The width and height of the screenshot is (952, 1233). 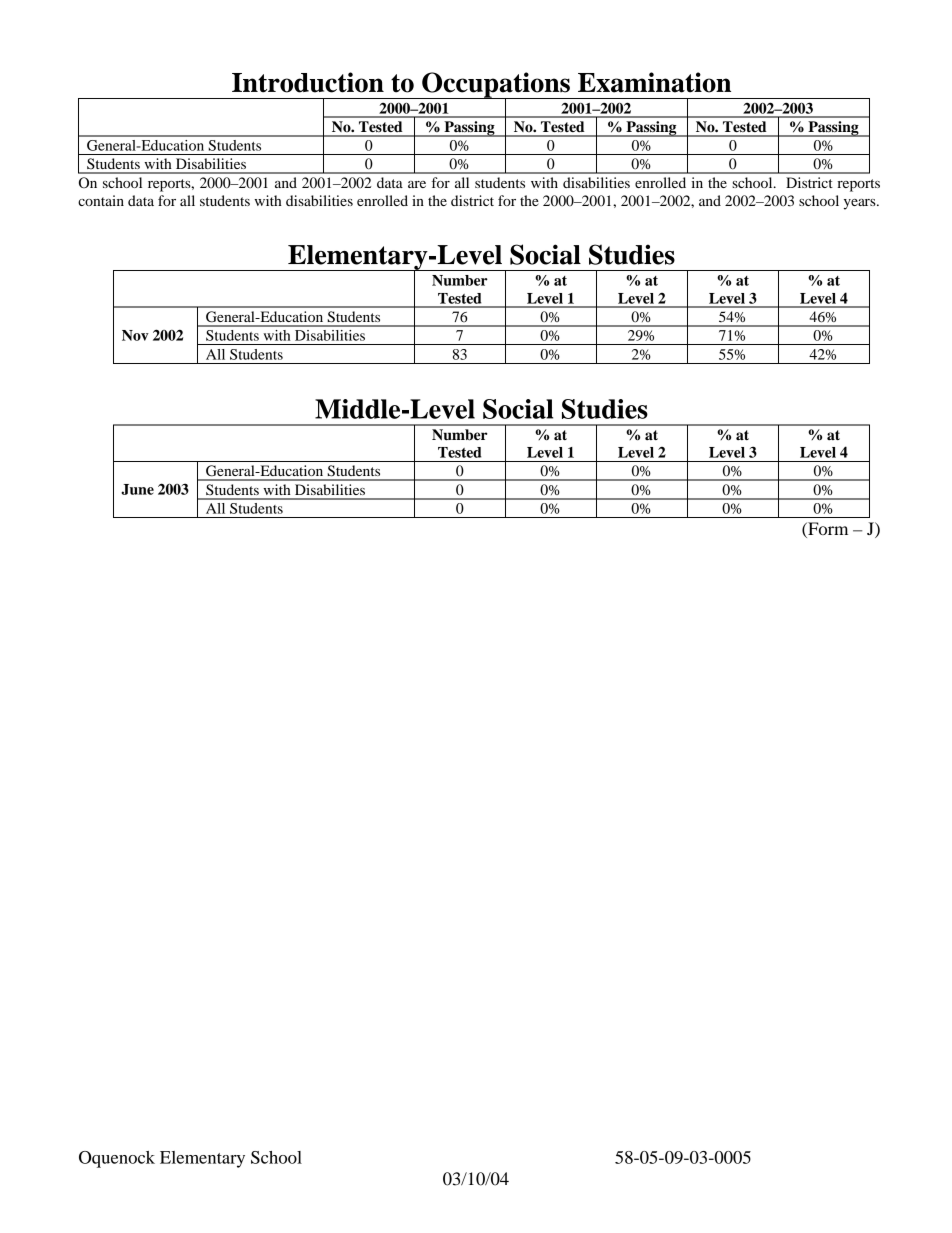 I want to click on contain, so click(x=101, y=200).
